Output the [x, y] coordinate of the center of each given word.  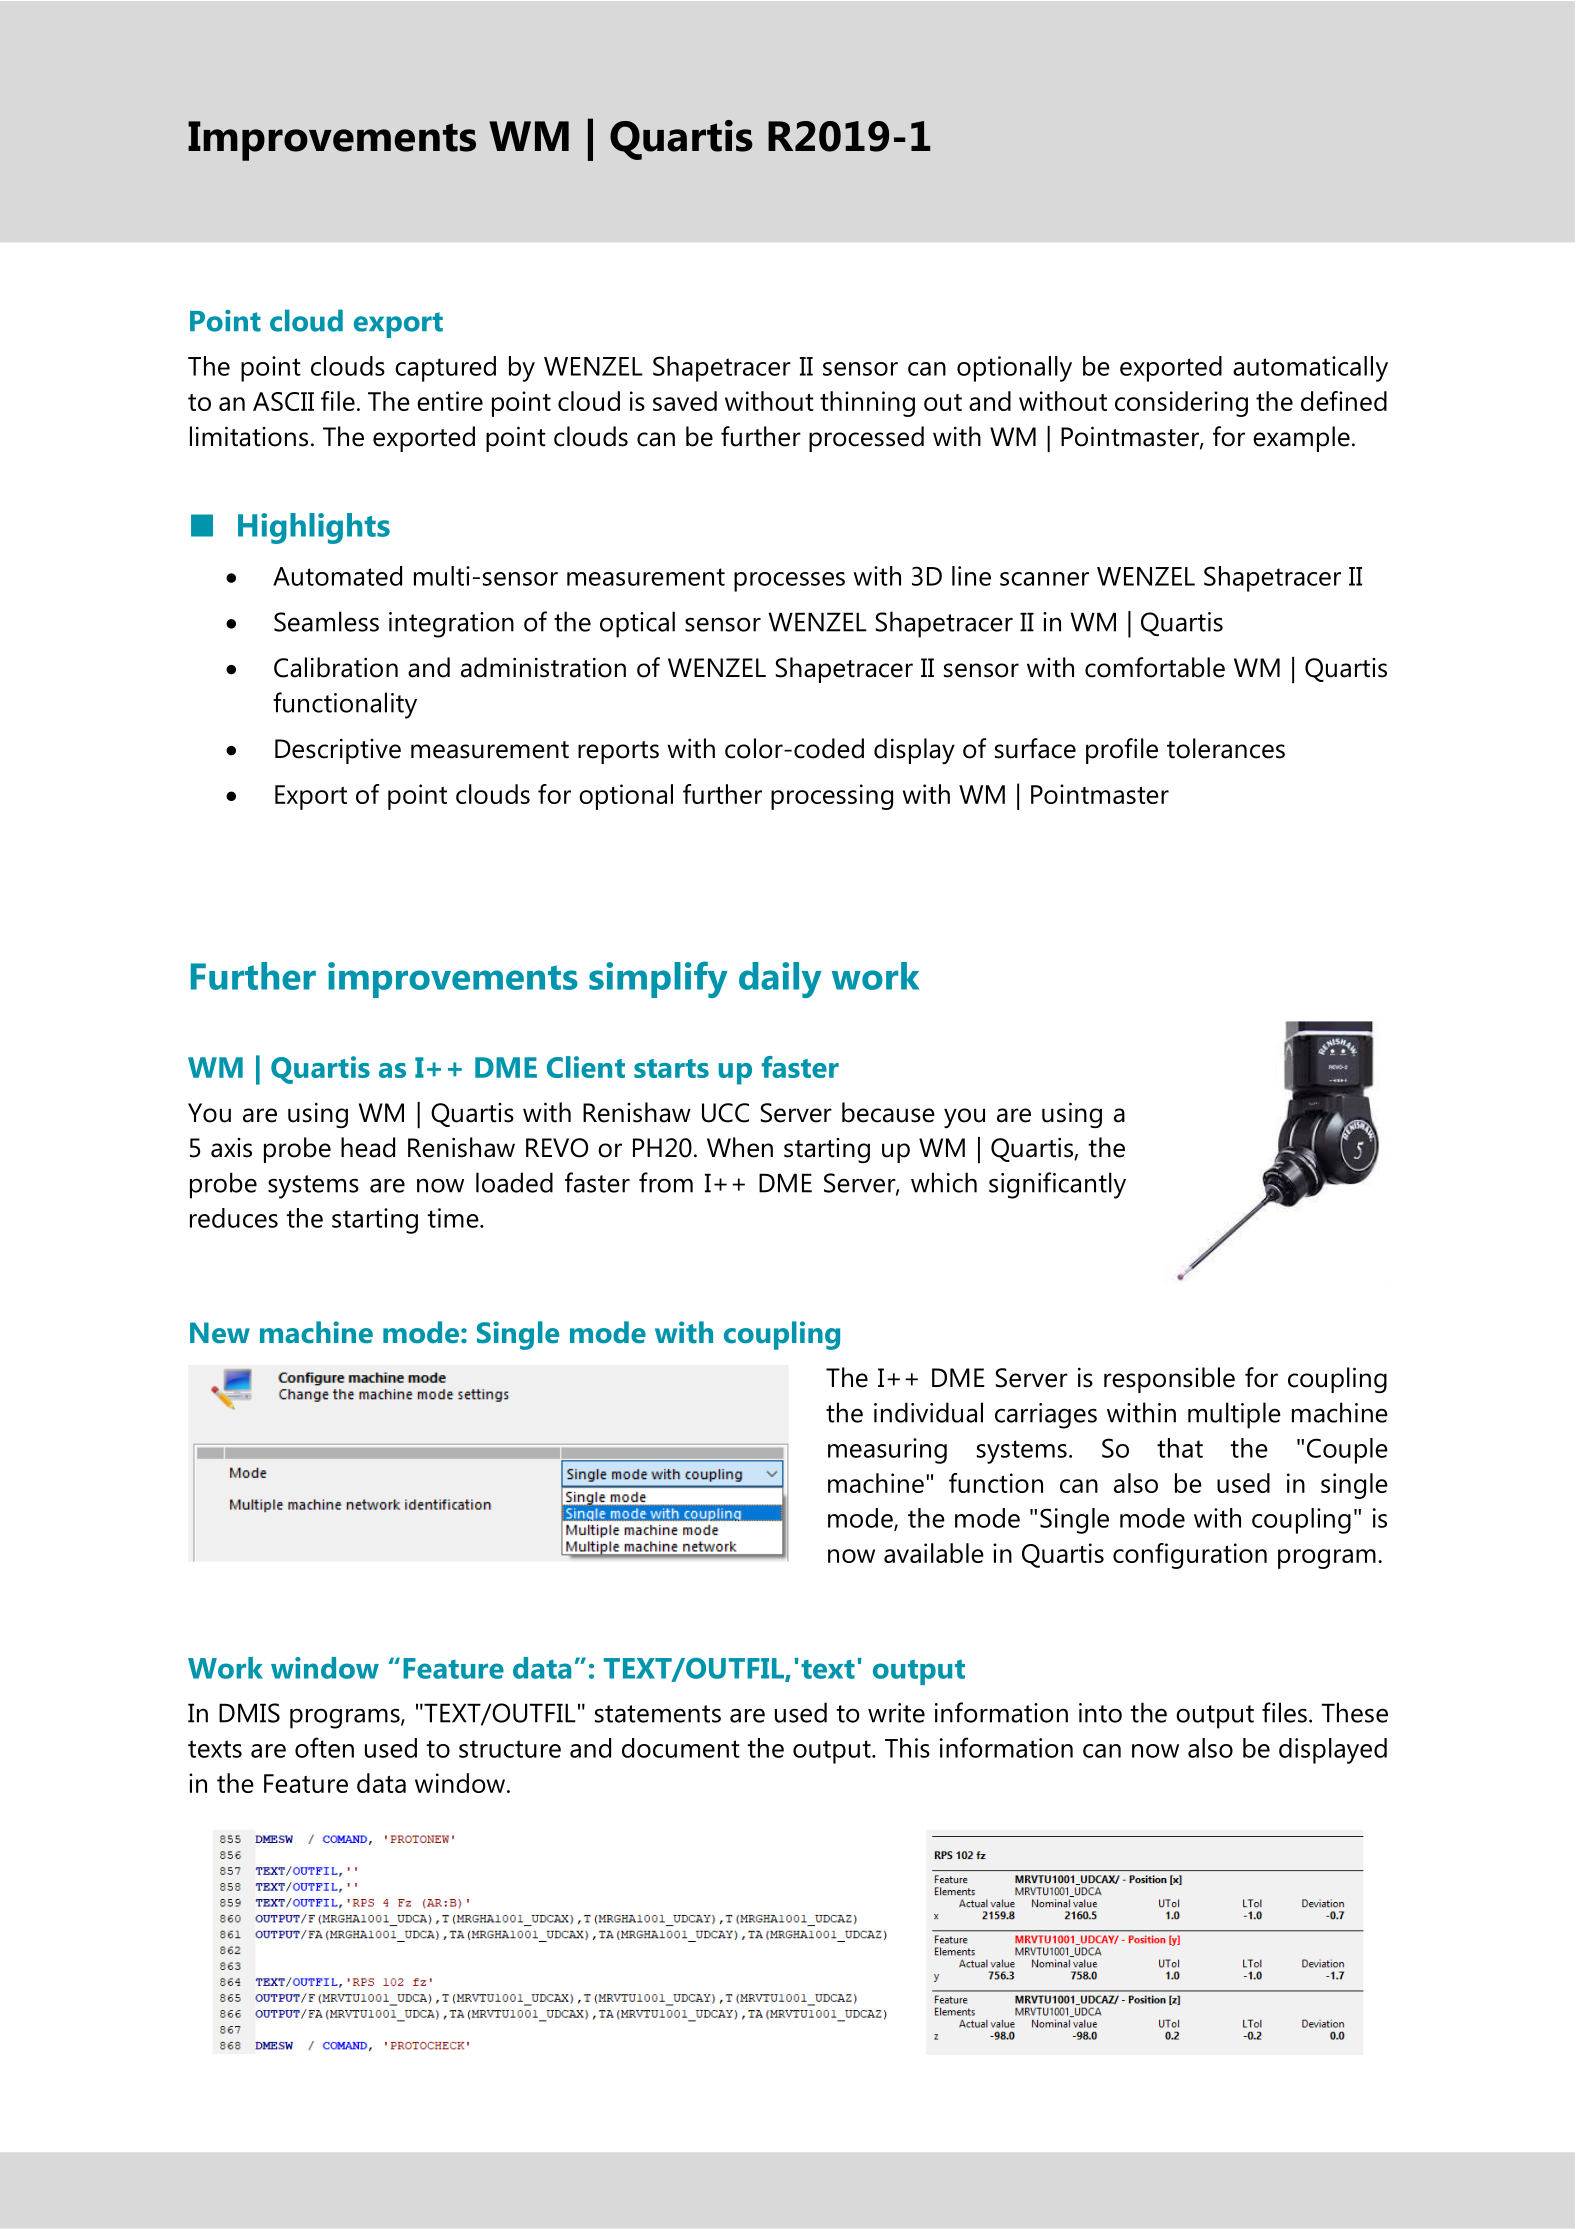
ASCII [283, 401]
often [324, 1747]
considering [1181, 404]
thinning [867, 404]
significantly [1057, 1185]
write [896, 1713]
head [368, 1147]
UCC [725, 1113]
